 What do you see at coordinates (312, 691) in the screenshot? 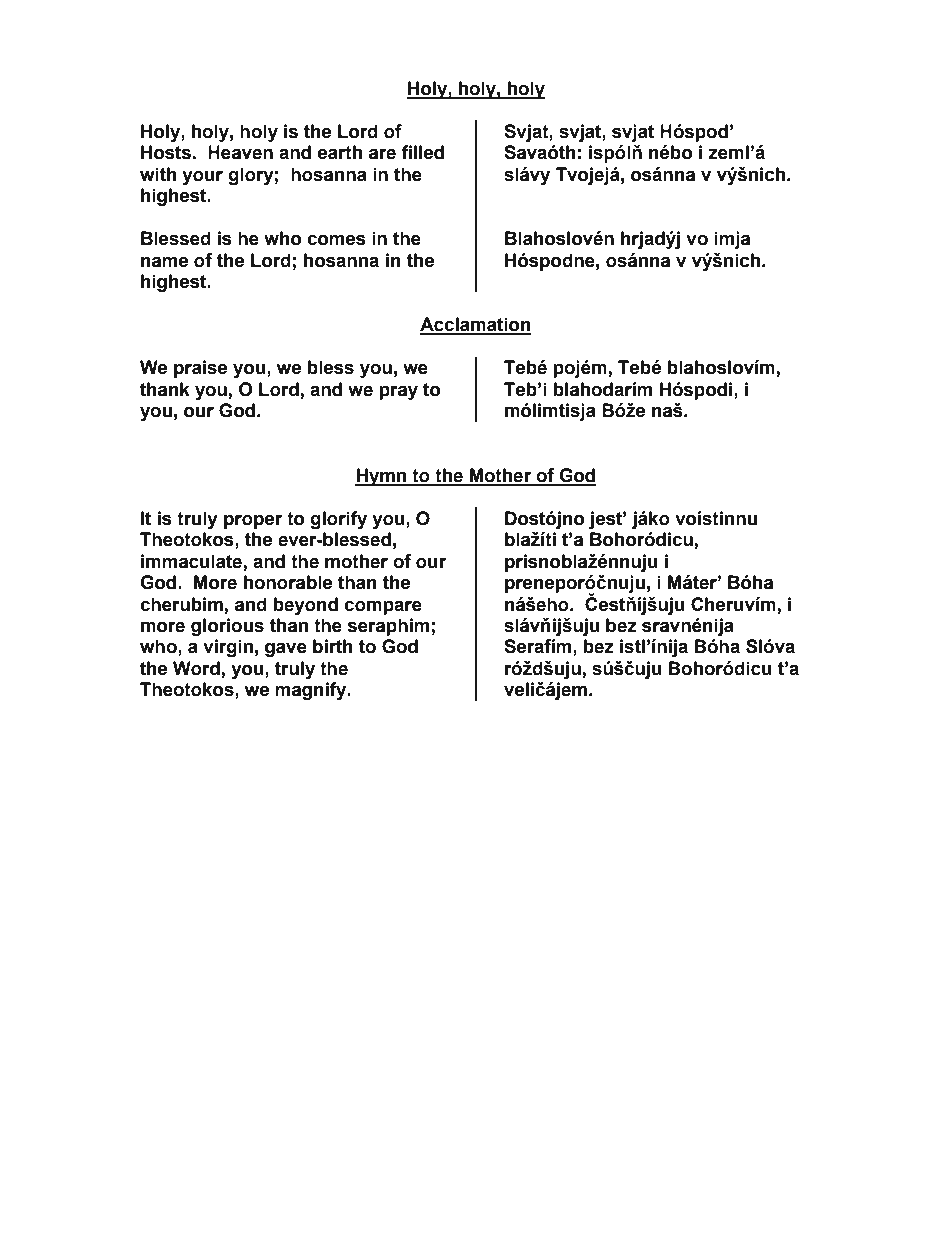
I see `magnify` at bounding box center [312, 691].
